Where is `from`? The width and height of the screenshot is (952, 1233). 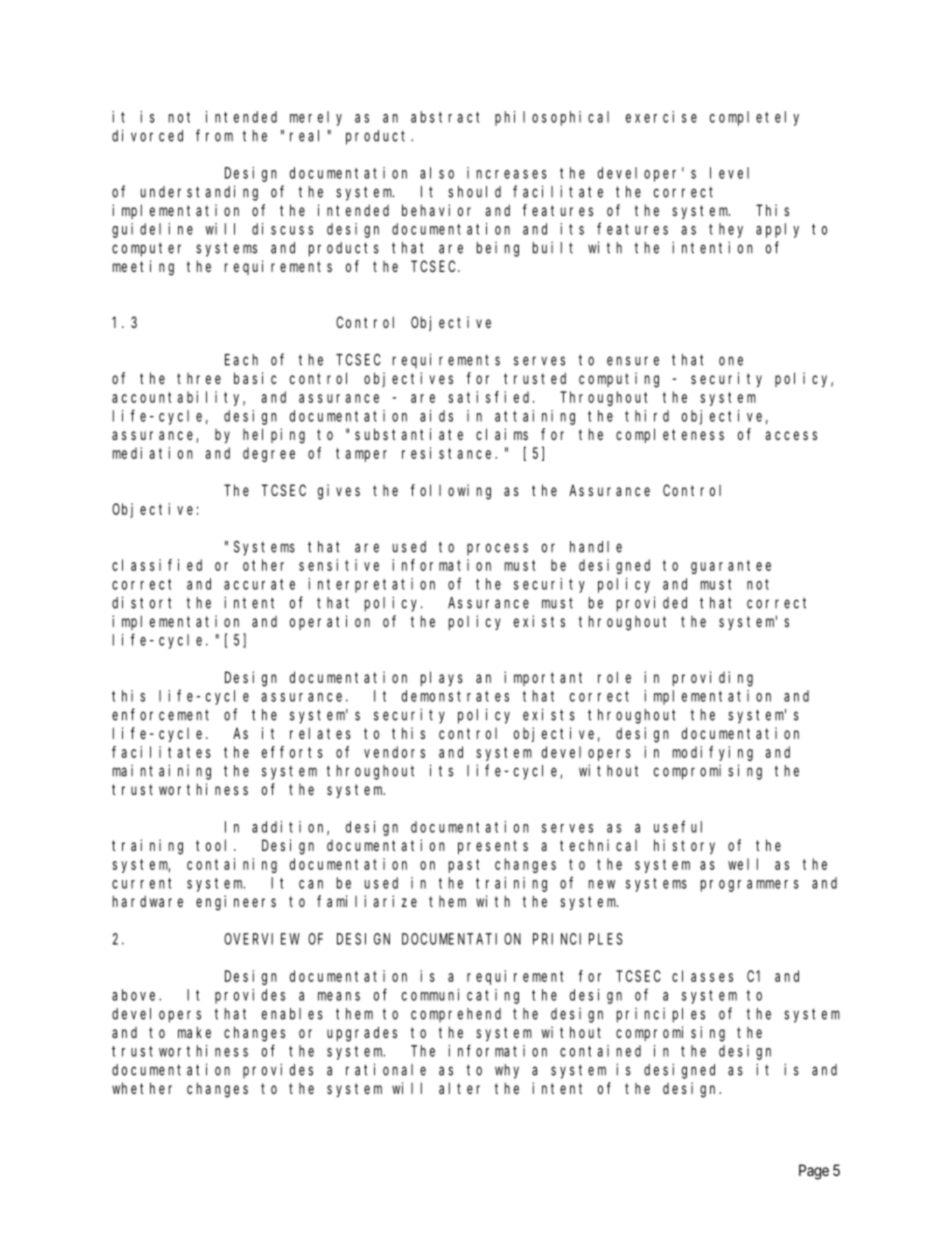 from is located at coordinates (214, 135).
